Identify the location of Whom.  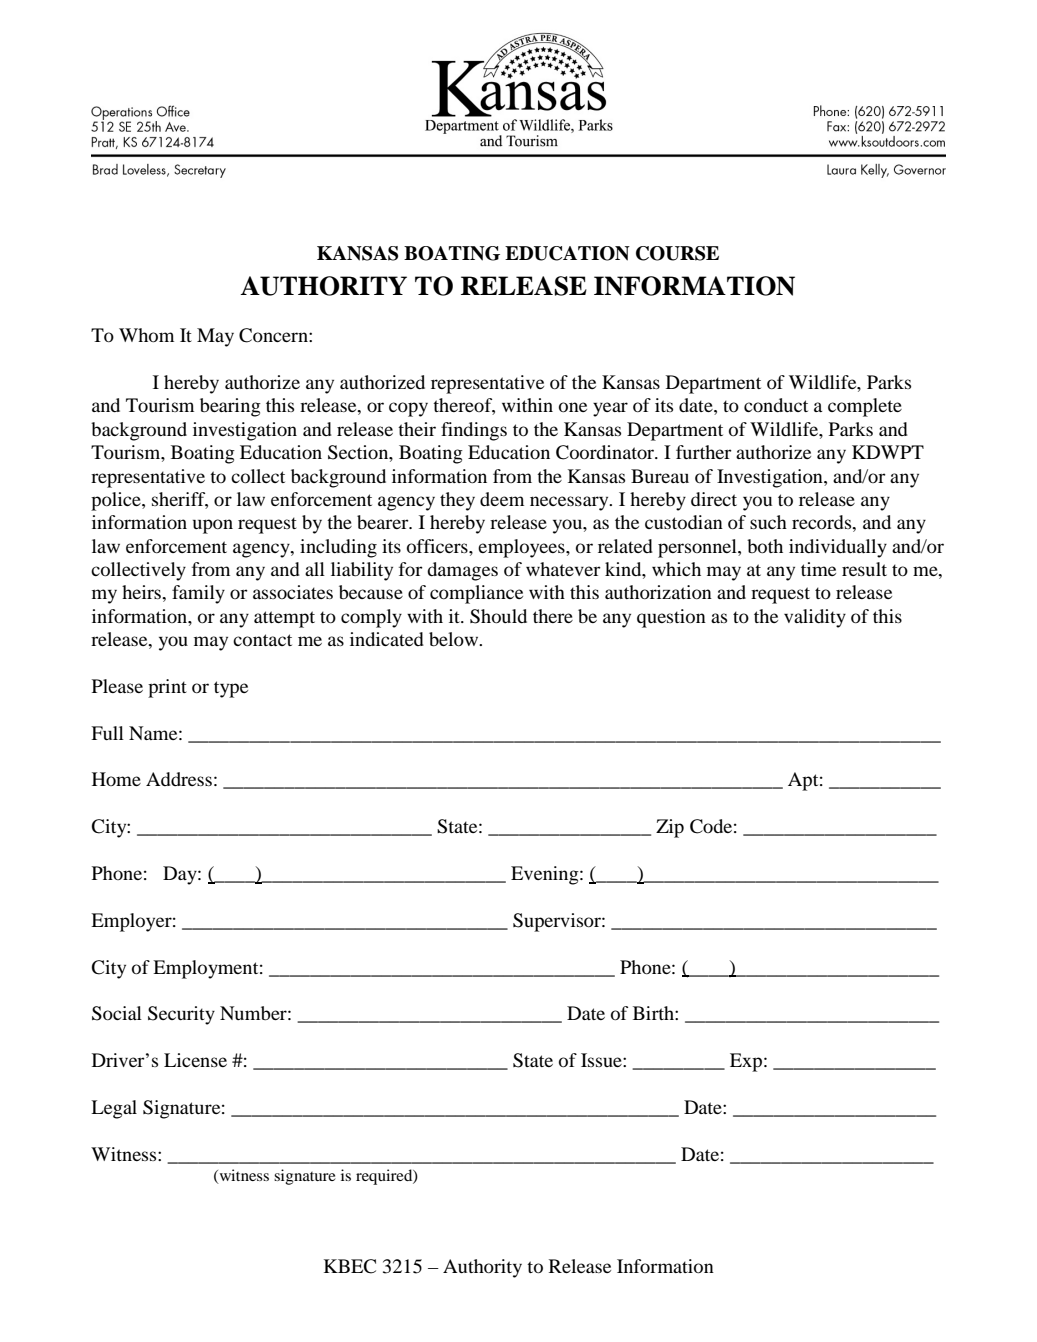
(146, 335).
